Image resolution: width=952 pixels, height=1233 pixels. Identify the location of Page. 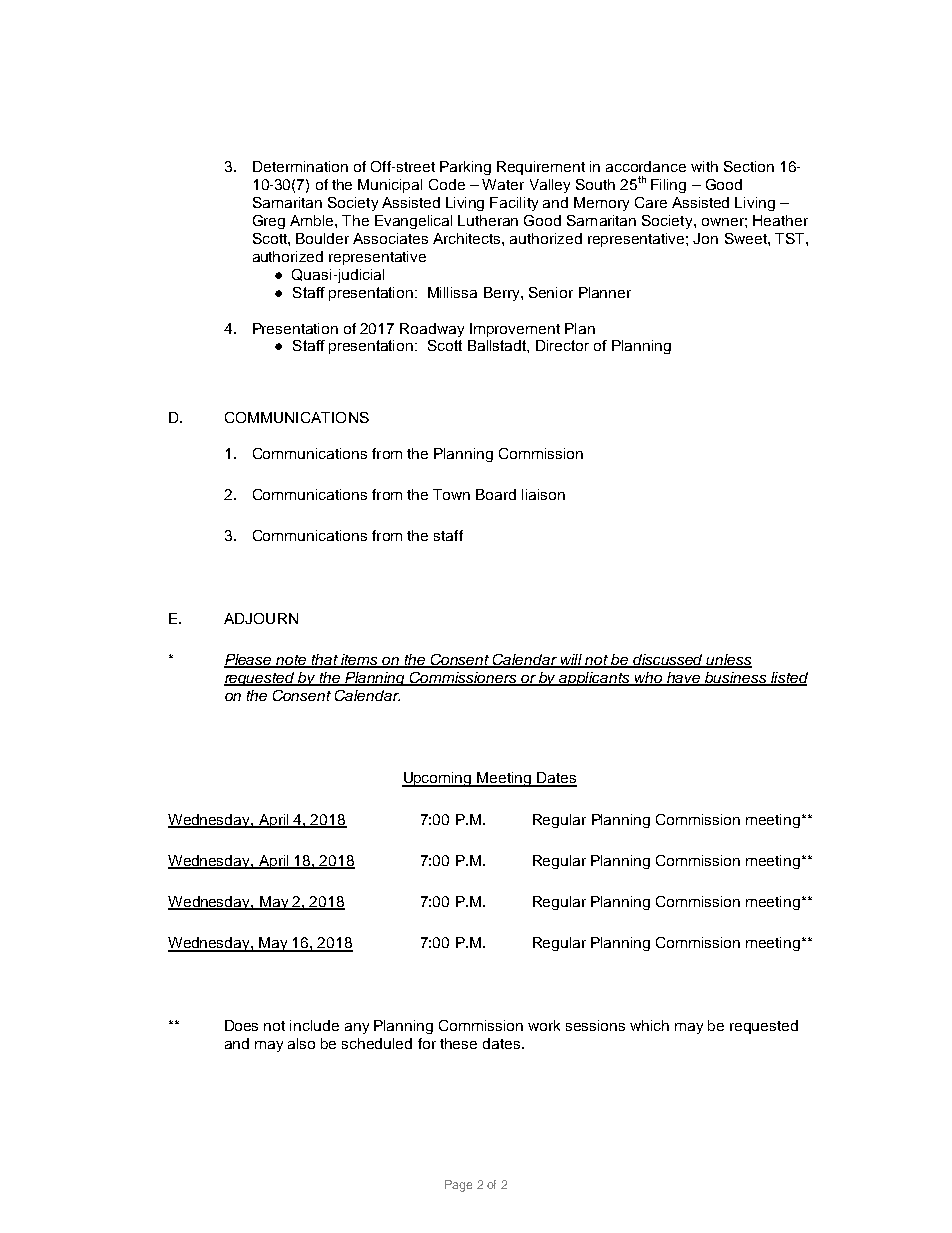
(458, 1186).
